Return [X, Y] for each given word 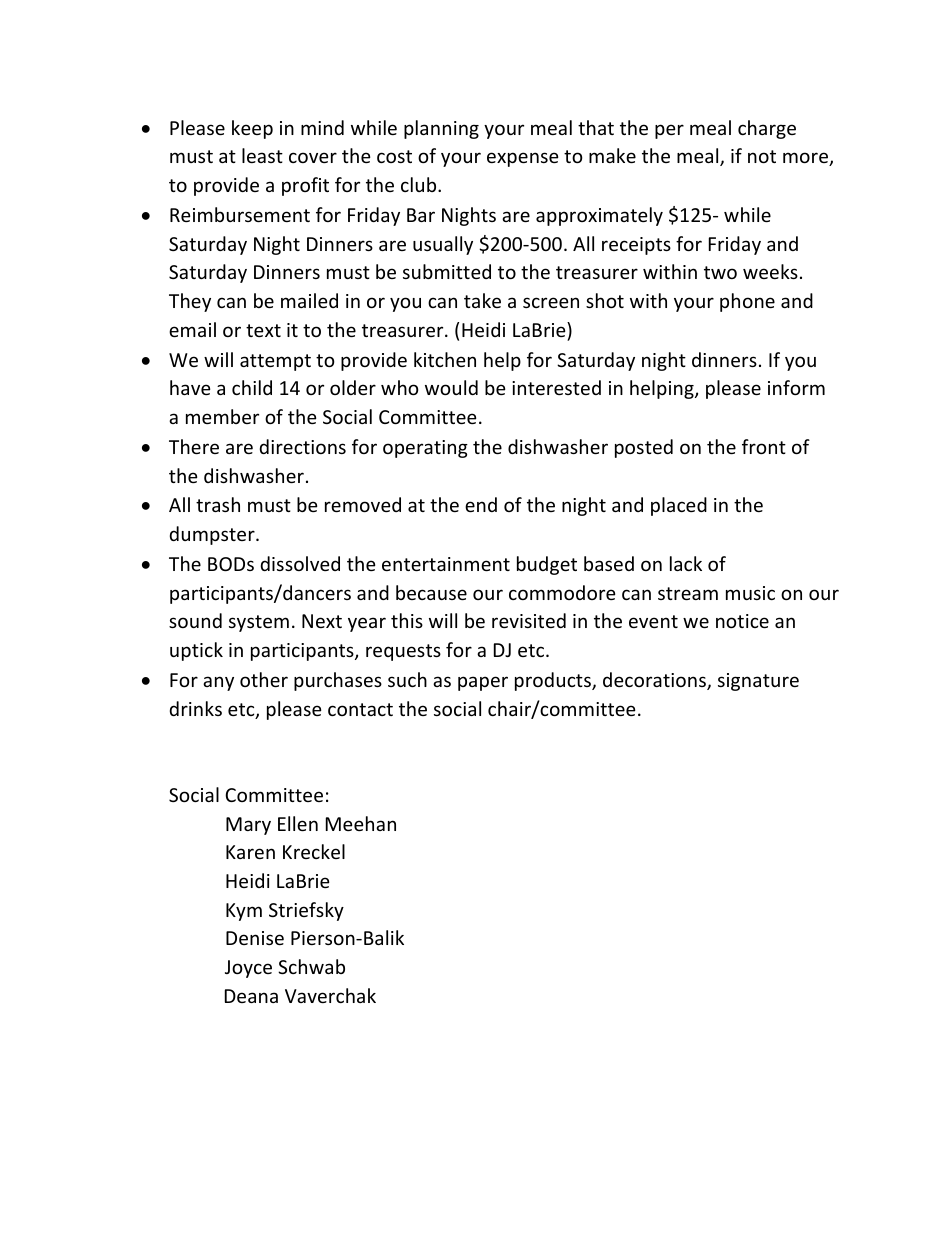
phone [747, 302]
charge [767, 129]
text [263, 330]
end [481, 504]
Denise [255, 938]
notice [742, 621]
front [764, 446]
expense [523, 159]
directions [303, 446]
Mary [248, 826]
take [482, 300]
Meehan [361, 823]
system [259, 623]
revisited [529, 620]
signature [758, 682]
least [262, 155]
